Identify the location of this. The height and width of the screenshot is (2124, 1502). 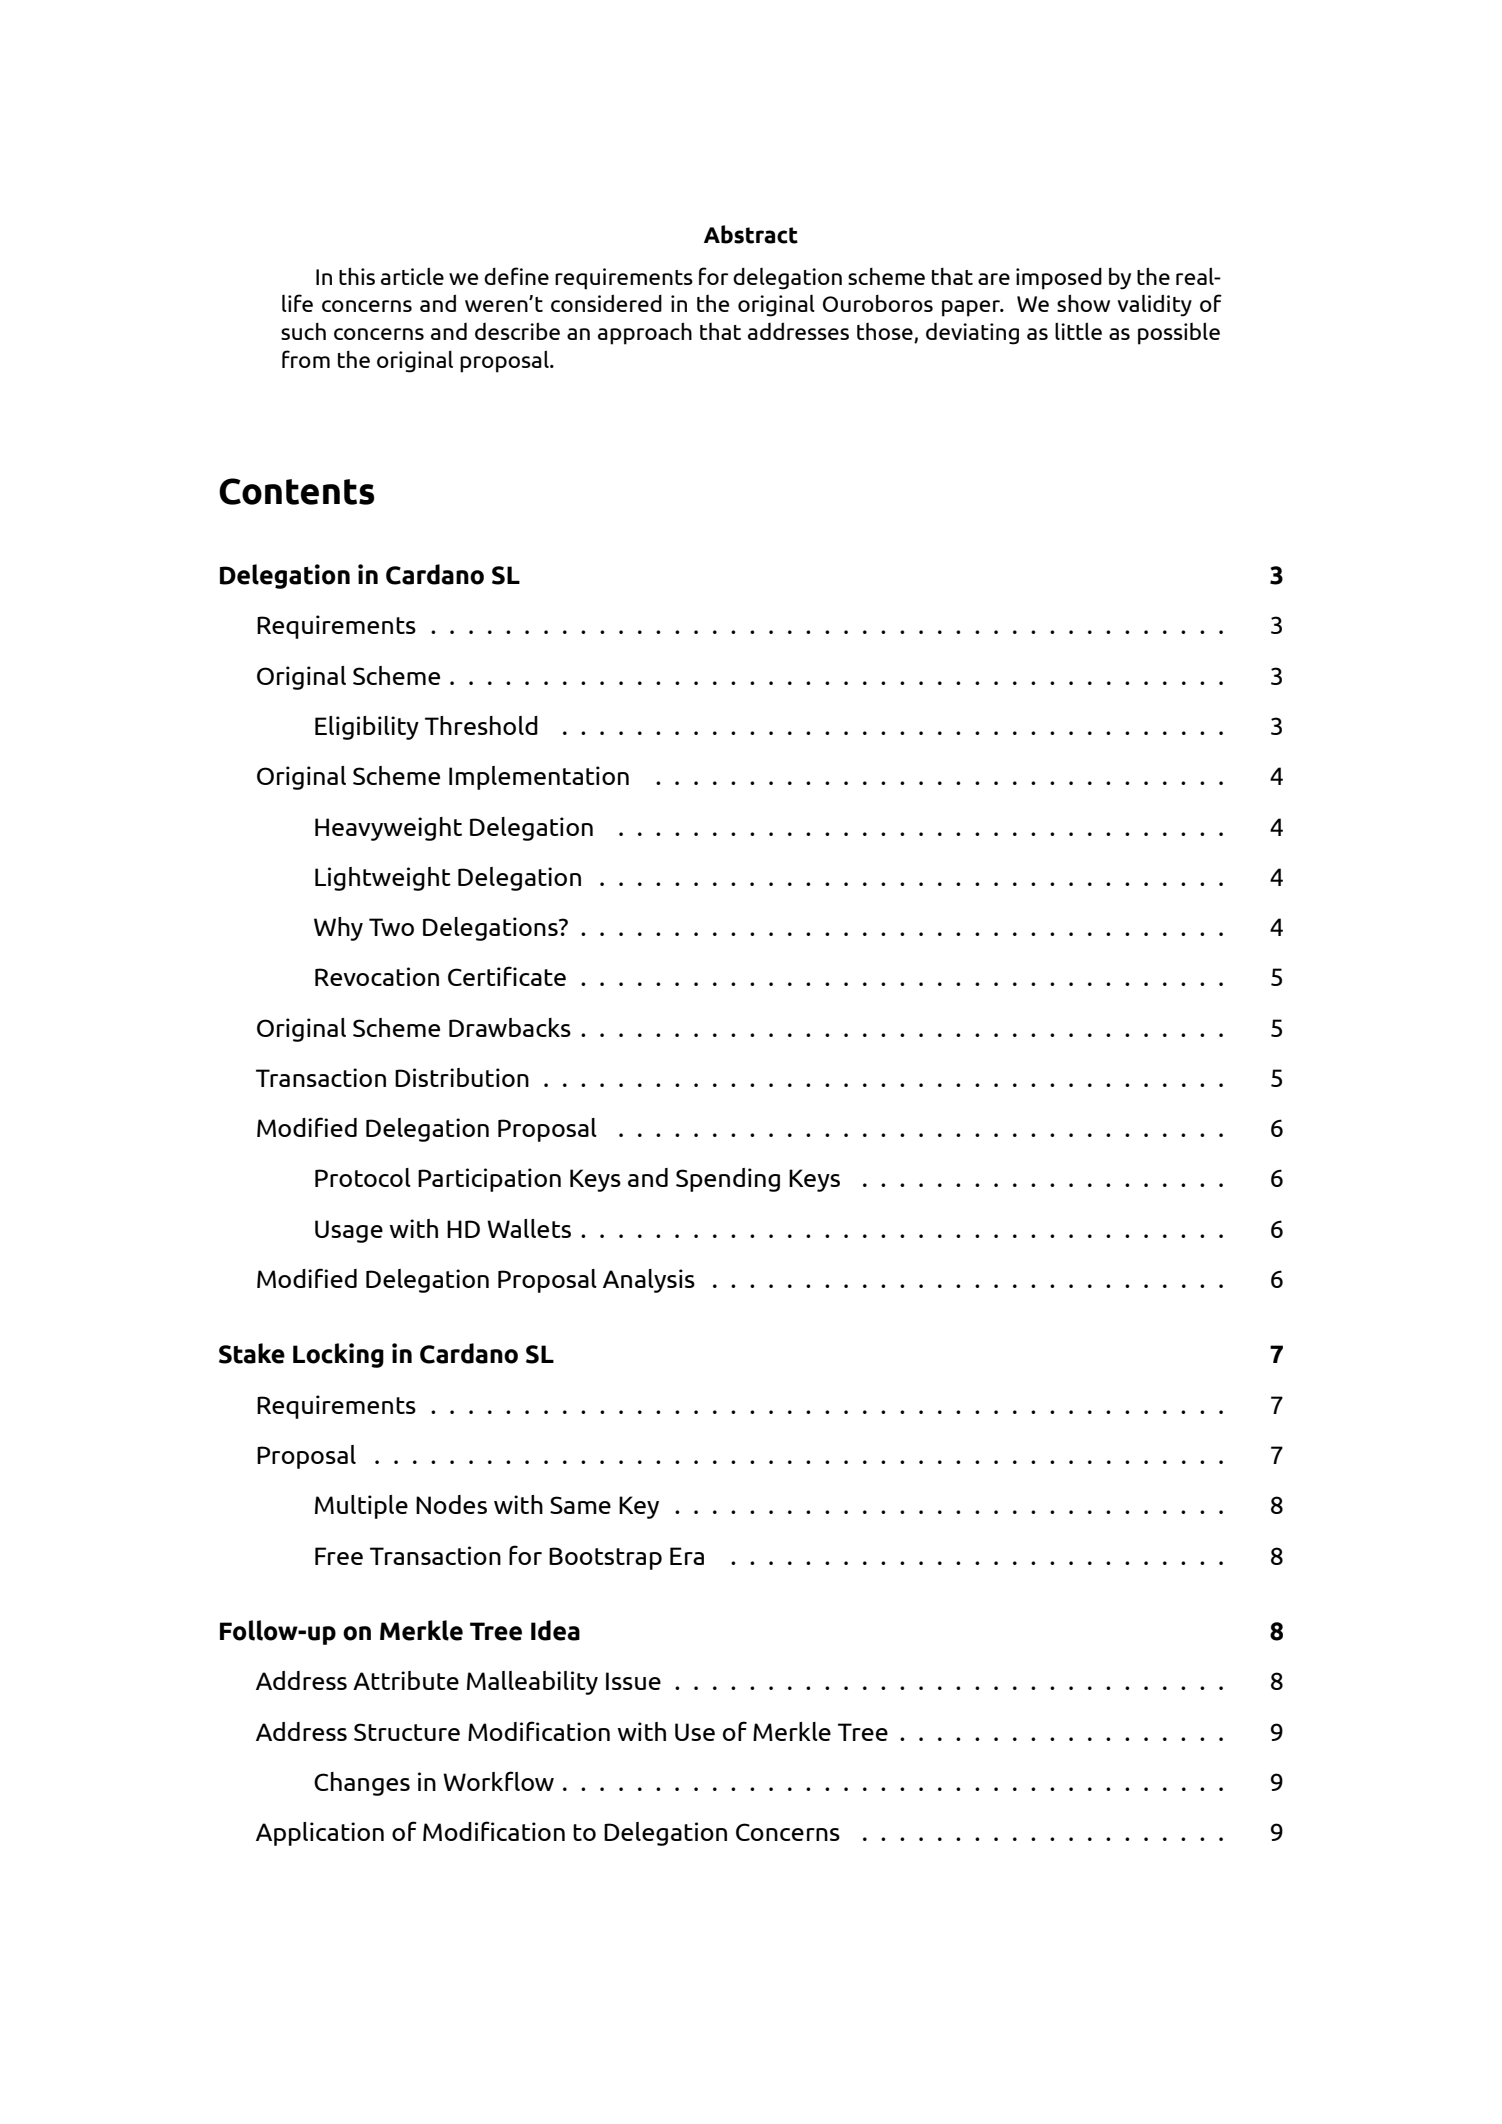
(357, 276).
